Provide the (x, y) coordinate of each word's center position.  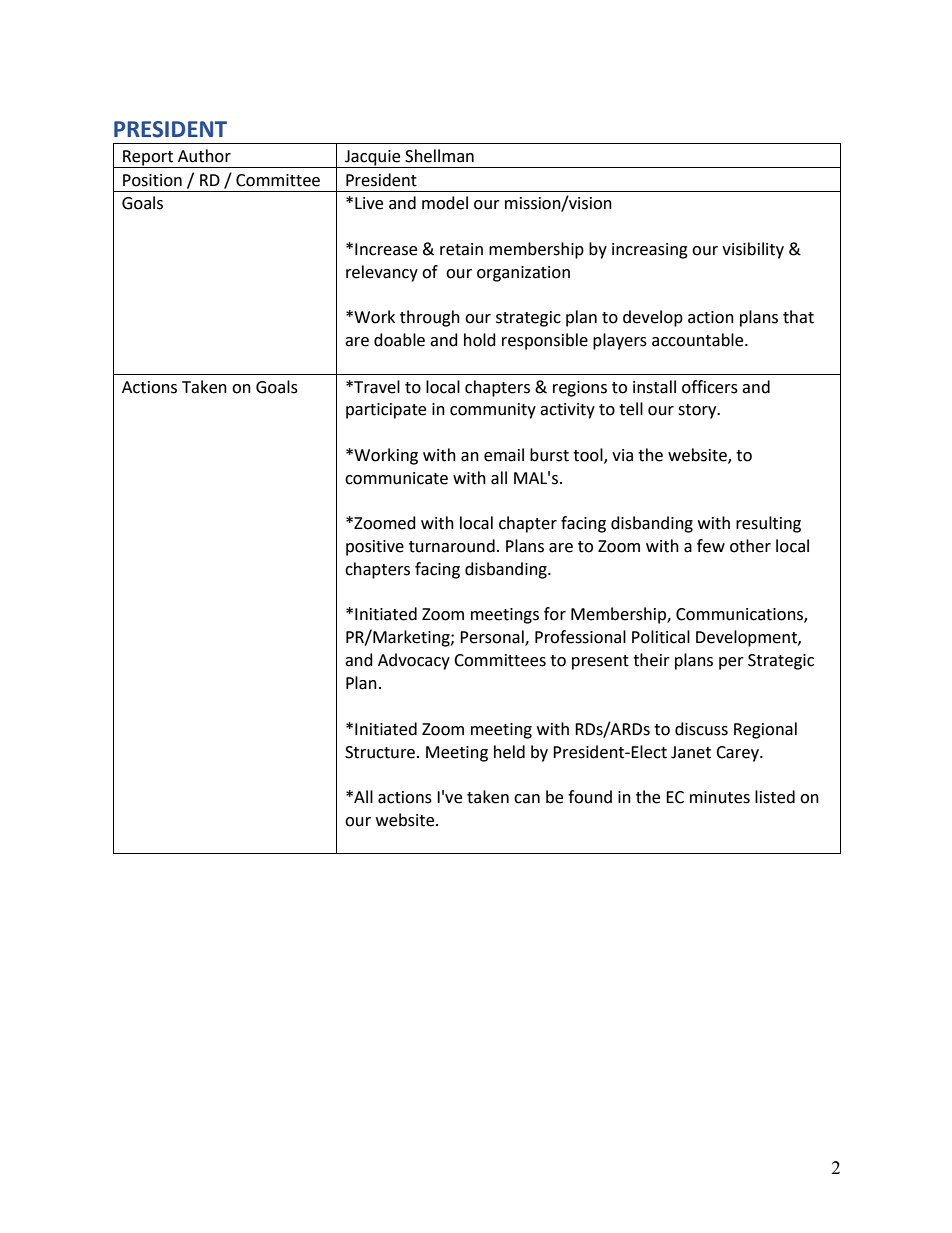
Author (204, 156)
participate (386, 411)
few (711, 546)
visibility (753, 250)
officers (710, 387)
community (493, 411)
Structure (380, 752)
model (445, 203)
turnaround (452, 546)
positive (375, 548)
